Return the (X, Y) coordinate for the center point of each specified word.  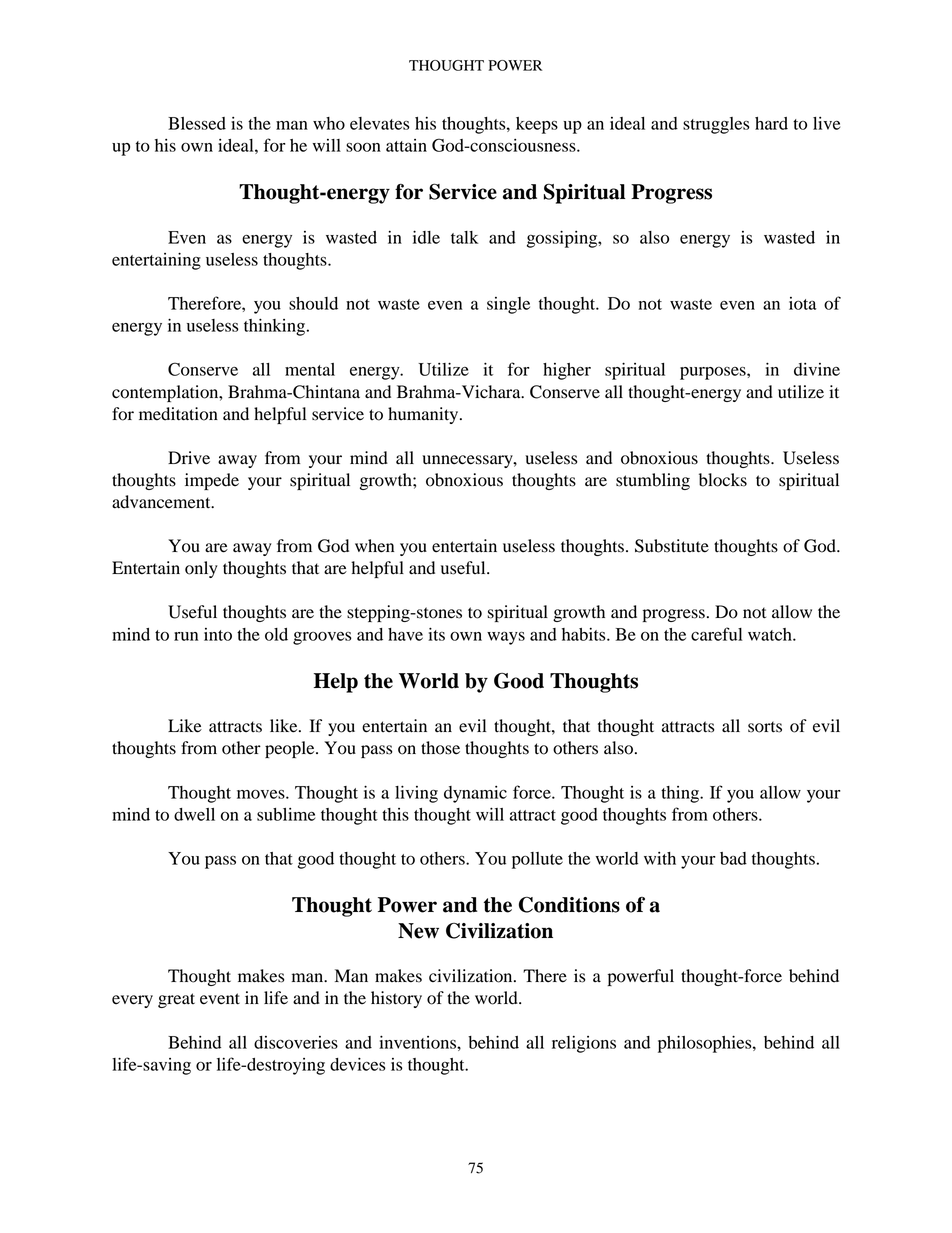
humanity (424, 415)
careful (716, 634)
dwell (194, 814)
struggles (716, 125)
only (201, 569)
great (176, 1000)
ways (506, 638)
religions (584, 1044)
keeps (537, 125)
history (396, 999)
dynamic (475, 794)
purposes (714, 373)
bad (733, 858)
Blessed (197, 123)
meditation (178, 414)
